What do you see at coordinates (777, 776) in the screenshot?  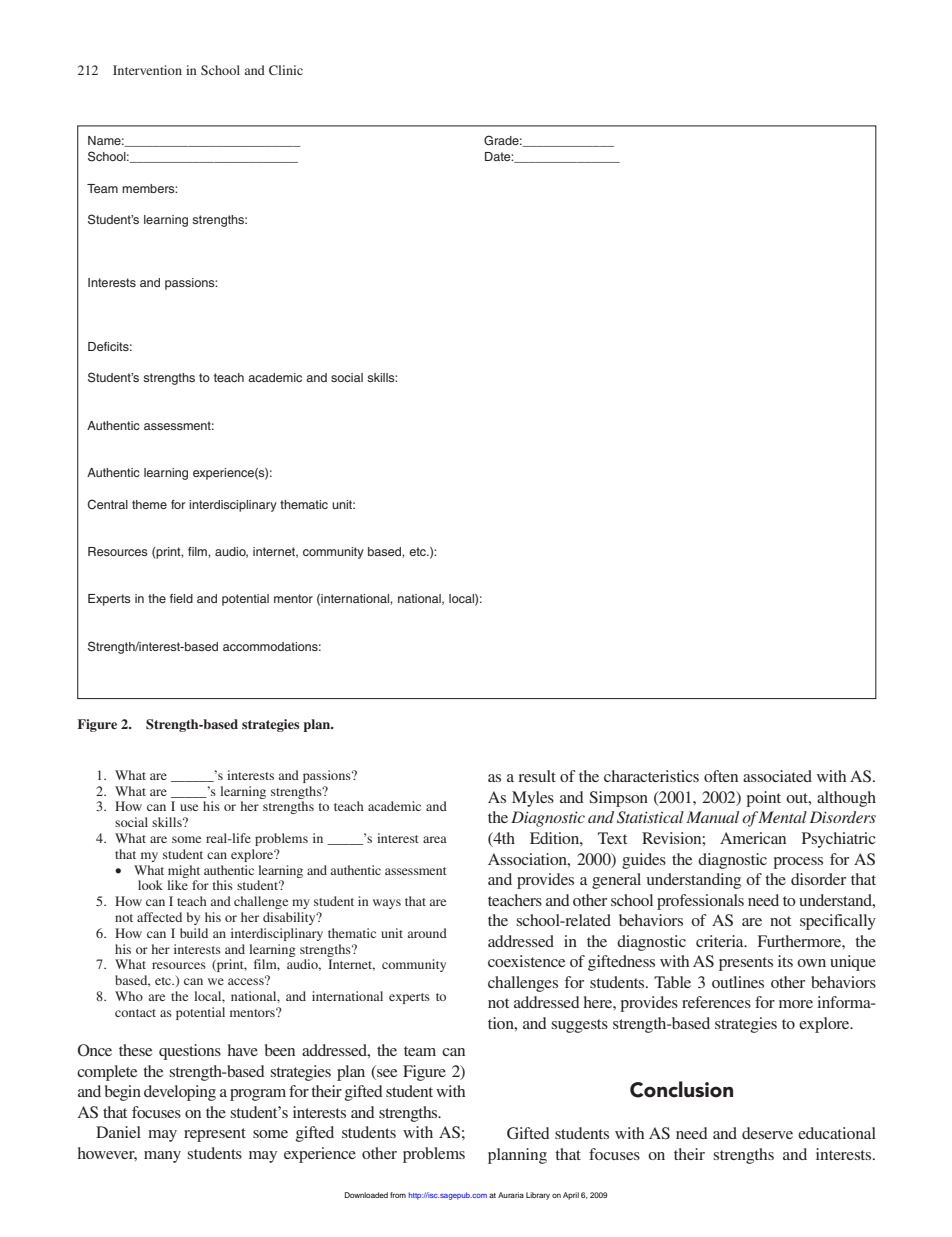 I see `associated` at bounding box center [777, 776].
